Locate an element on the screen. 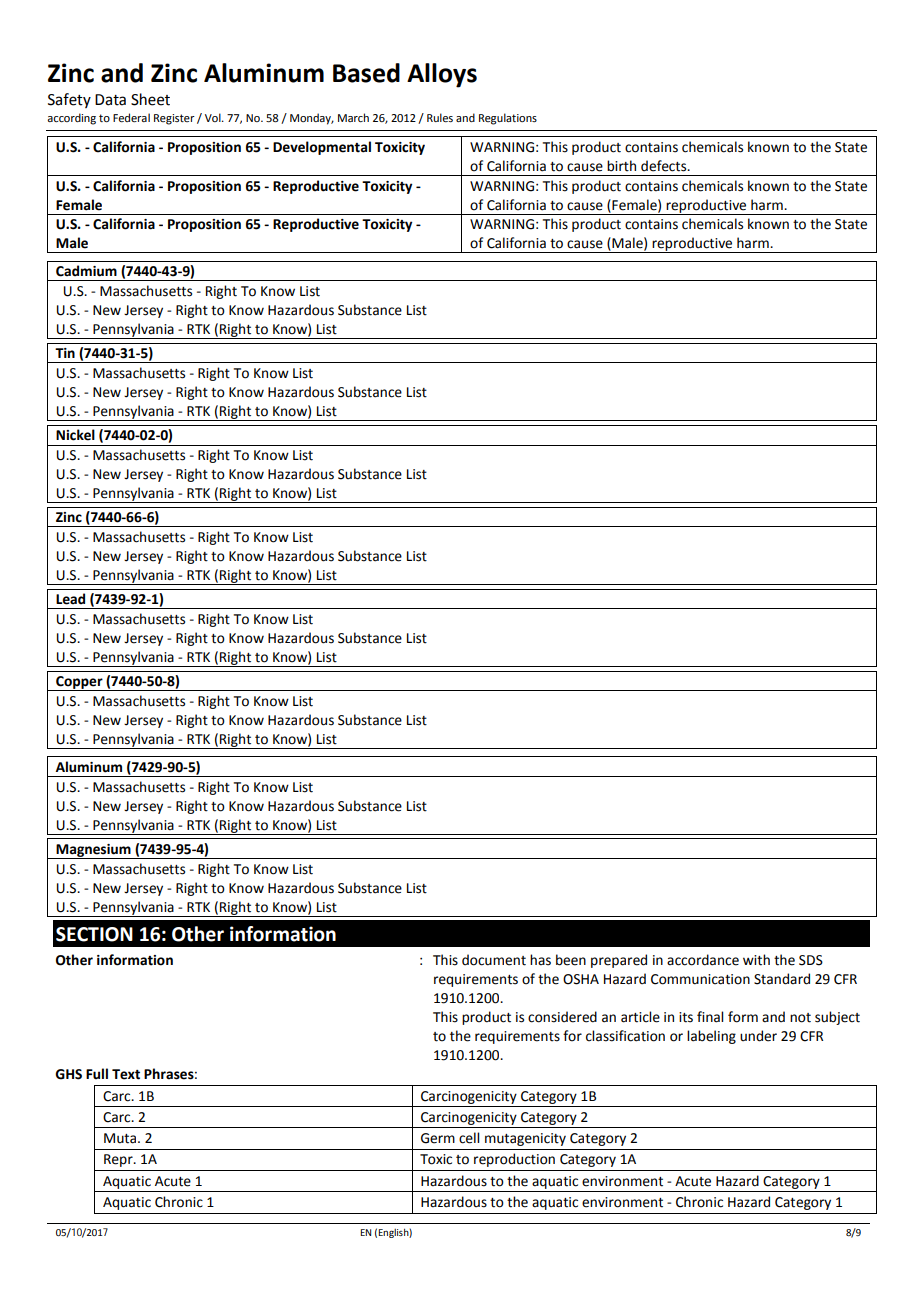 The height and width of the screenshot is (1308, 924). Magnesium is located at coordinates (93, 851).
